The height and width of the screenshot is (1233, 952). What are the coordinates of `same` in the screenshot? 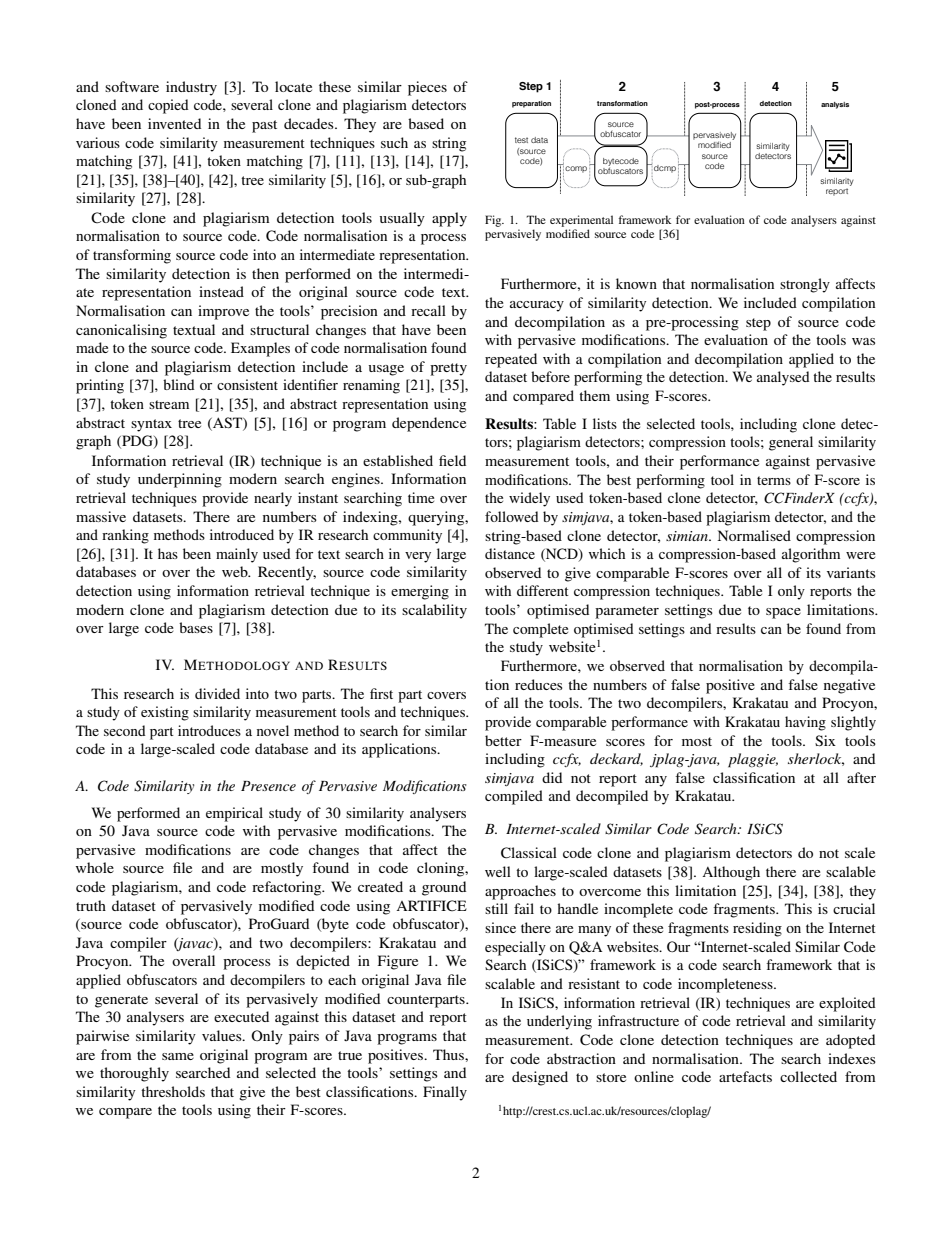 It's located at (178, 1056).
